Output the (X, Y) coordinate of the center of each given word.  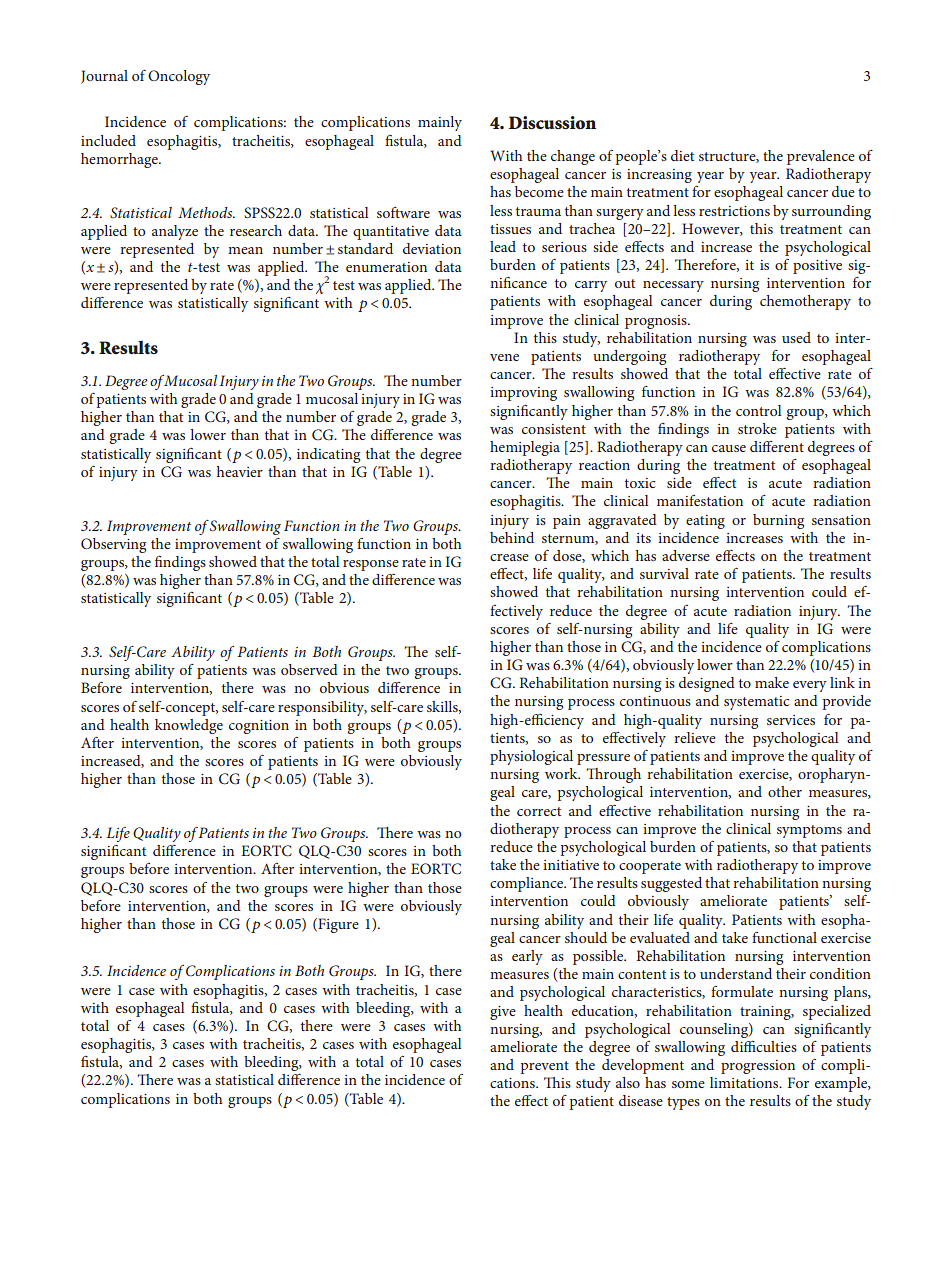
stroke (757, 428)
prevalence (821, 157)
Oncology (179, 77)
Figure (337, 925)
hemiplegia (525, 448)
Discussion (552, 123)
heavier (240, 471)
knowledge (189, 726)
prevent (544, 1067)
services (791, 720)
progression (758, 1067)
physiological (531, 757)
